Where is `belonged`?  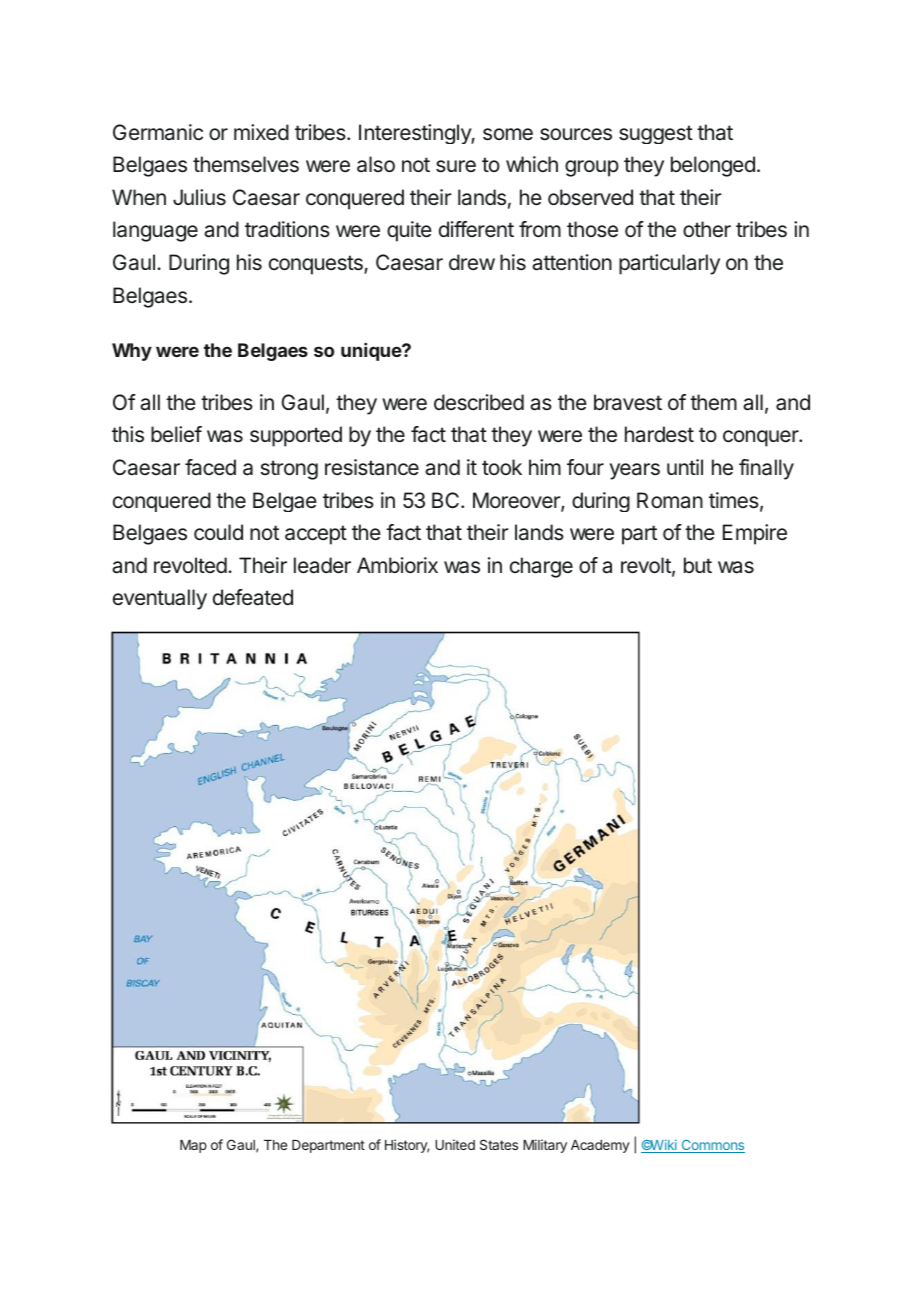
belonged is located at coordinates (713, 166).
